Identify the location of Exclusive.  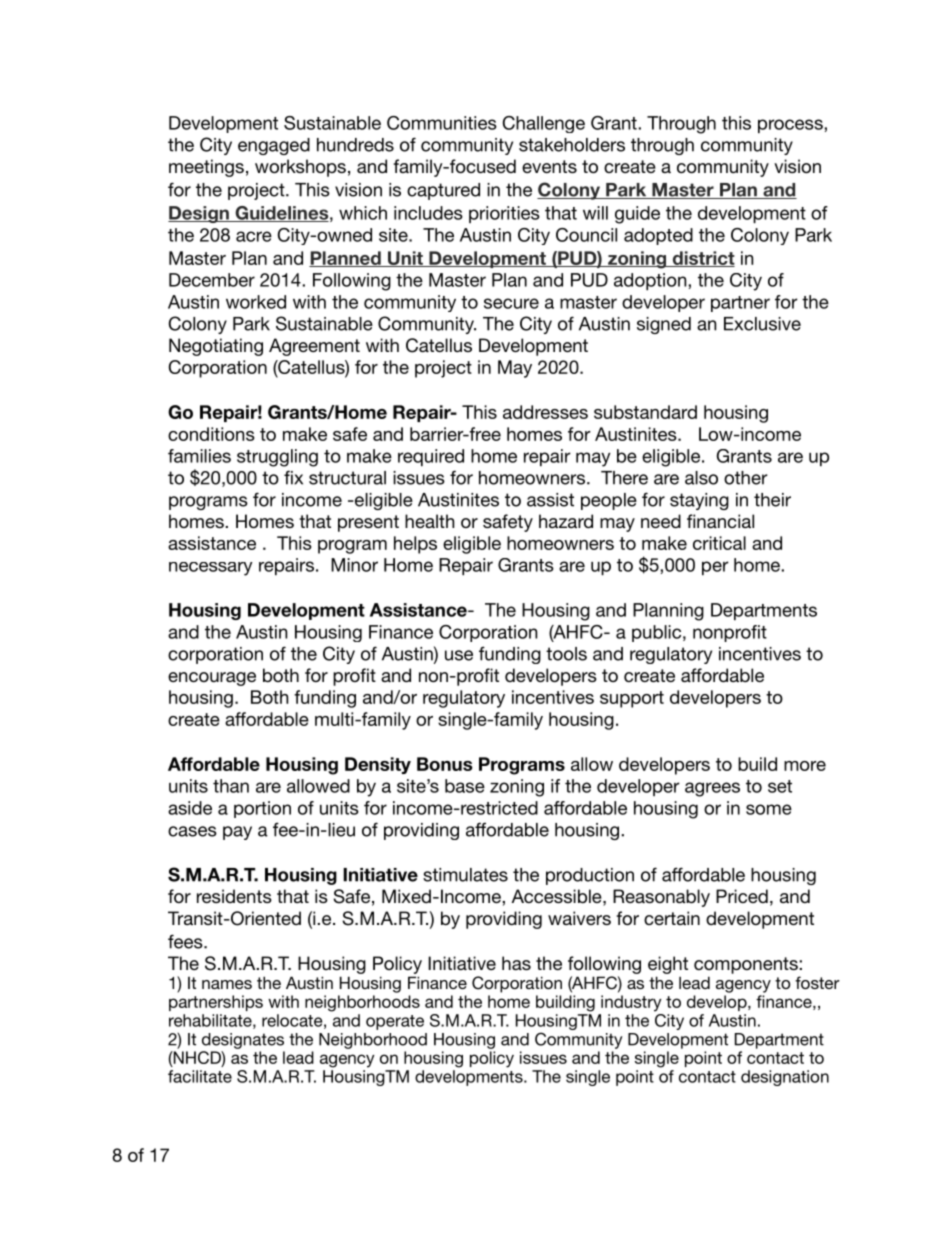
(762, 324).
